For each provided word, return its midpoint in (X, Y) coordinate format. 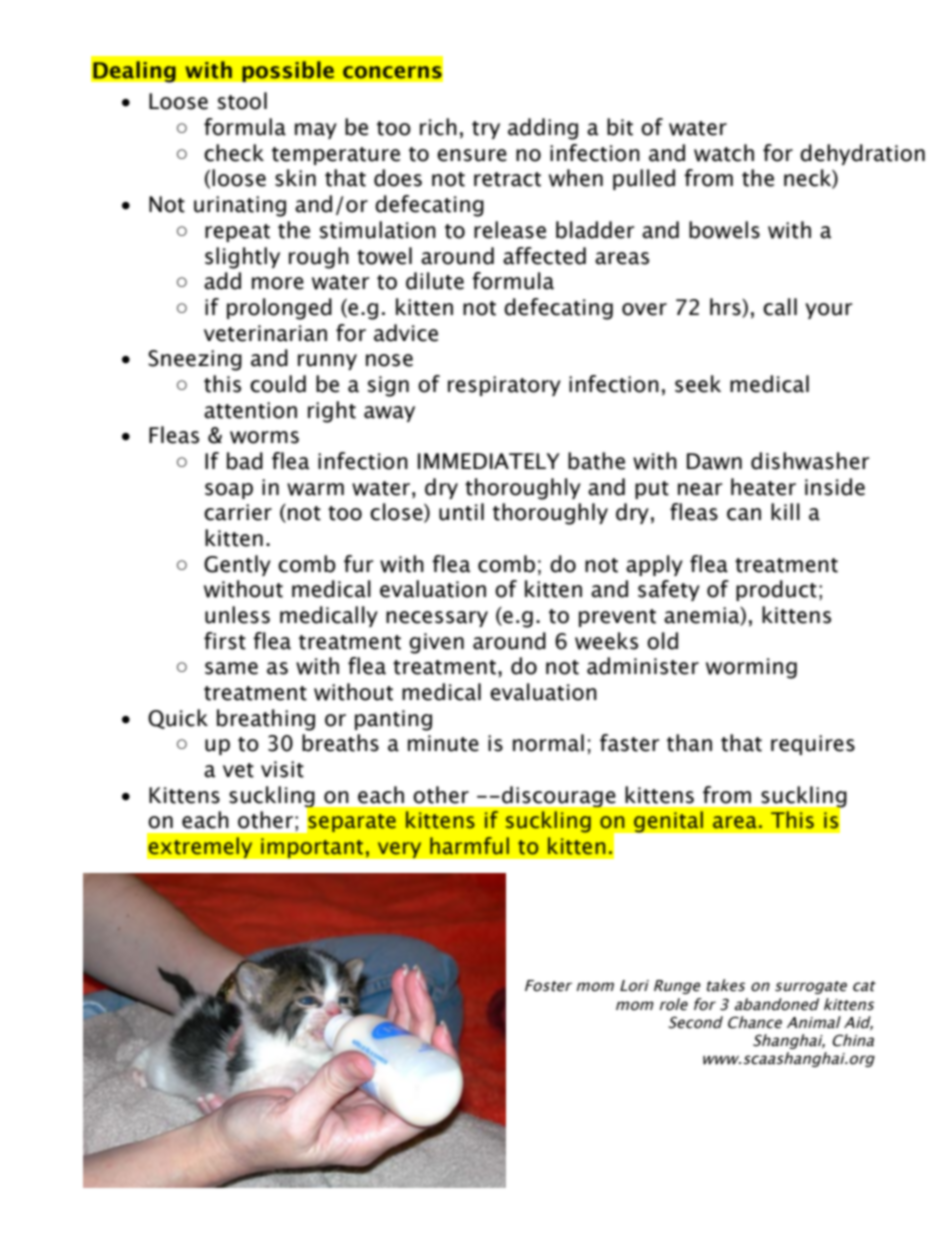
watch (724, 153)
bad (245, 461)
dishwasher (810, 461)
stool (242, 101)
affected (544, 256)
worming (751, 668)
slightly (242, 258)
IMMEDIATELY (489, 461)
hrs (726, 308)
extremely (200, 848)
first (225, 641)
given (436, 643)
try (486, 130)
